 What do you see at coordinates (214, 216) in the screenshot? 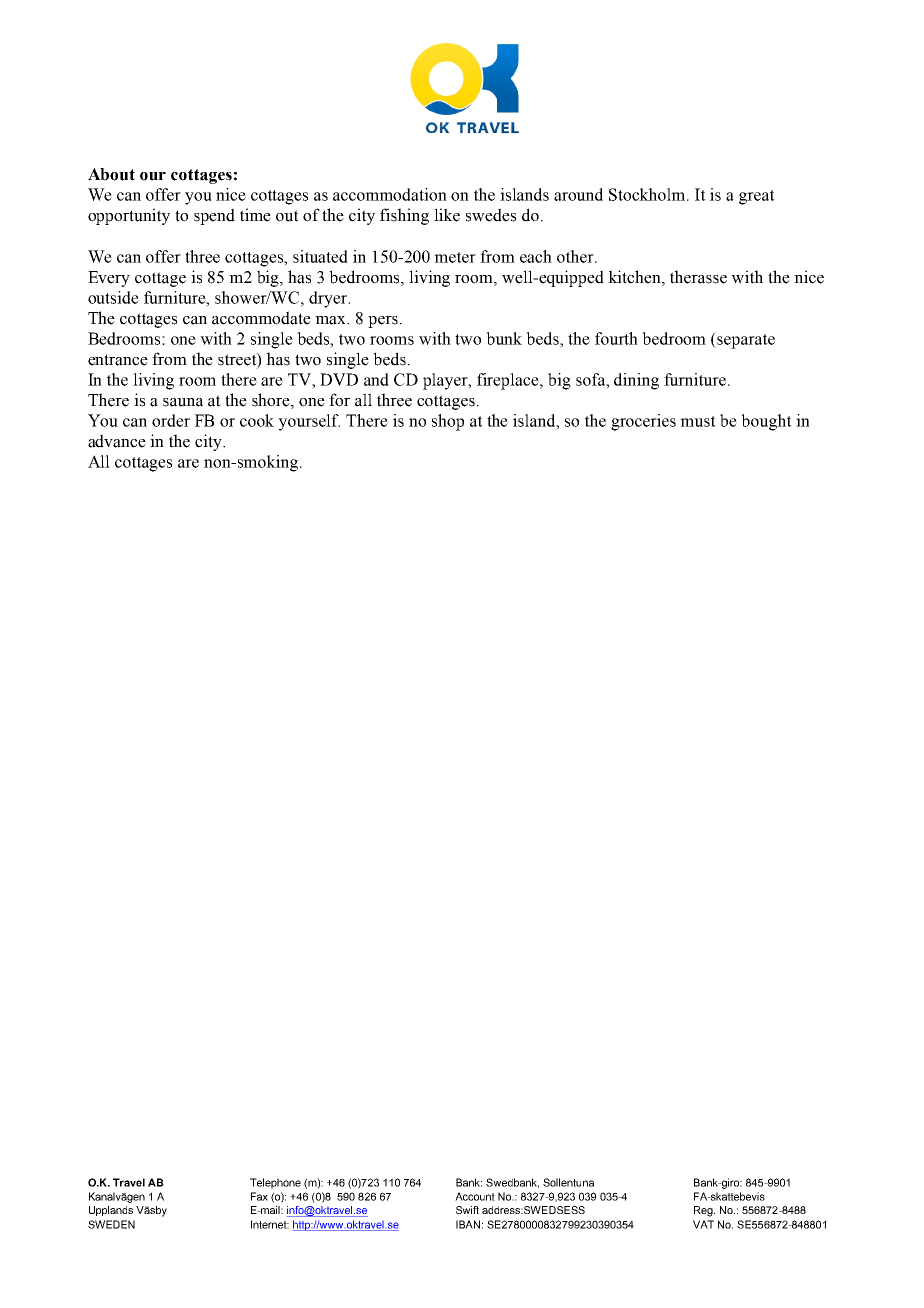
I see `spend` at bounding box center [214, 216].
